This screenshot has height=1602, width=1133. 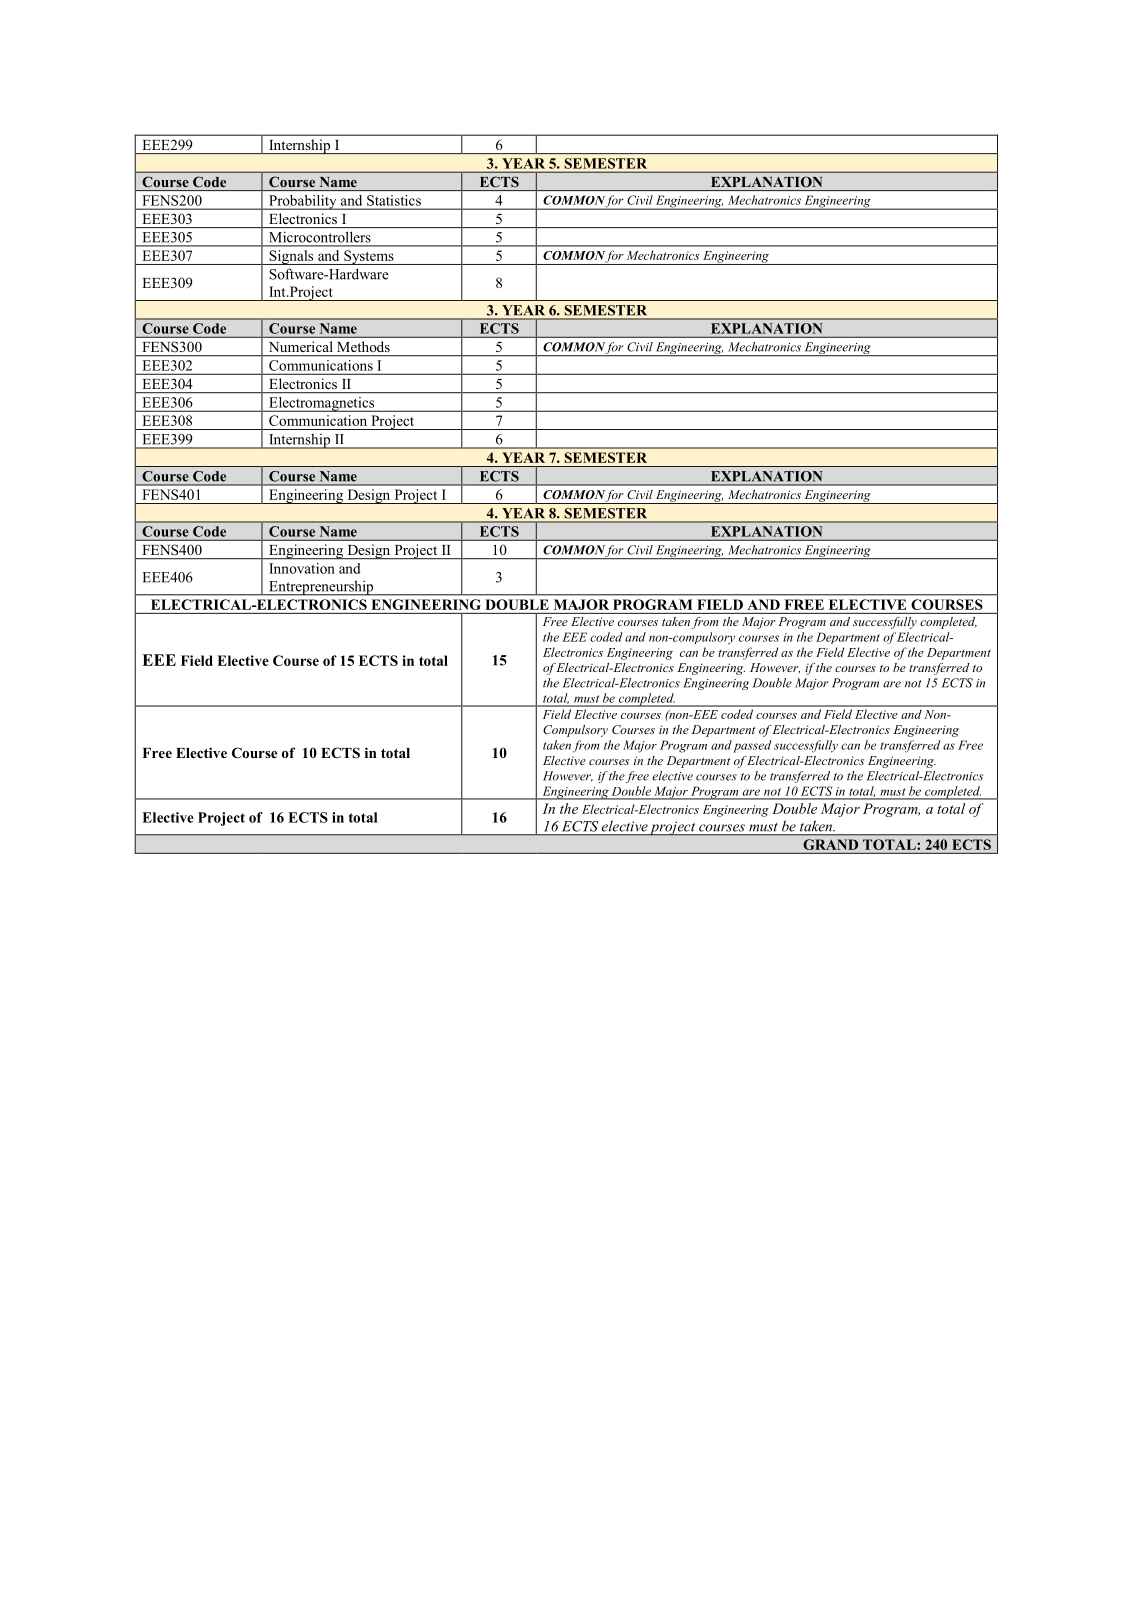 I want to click on Electromagnetics, so click(x=322, y=404).
